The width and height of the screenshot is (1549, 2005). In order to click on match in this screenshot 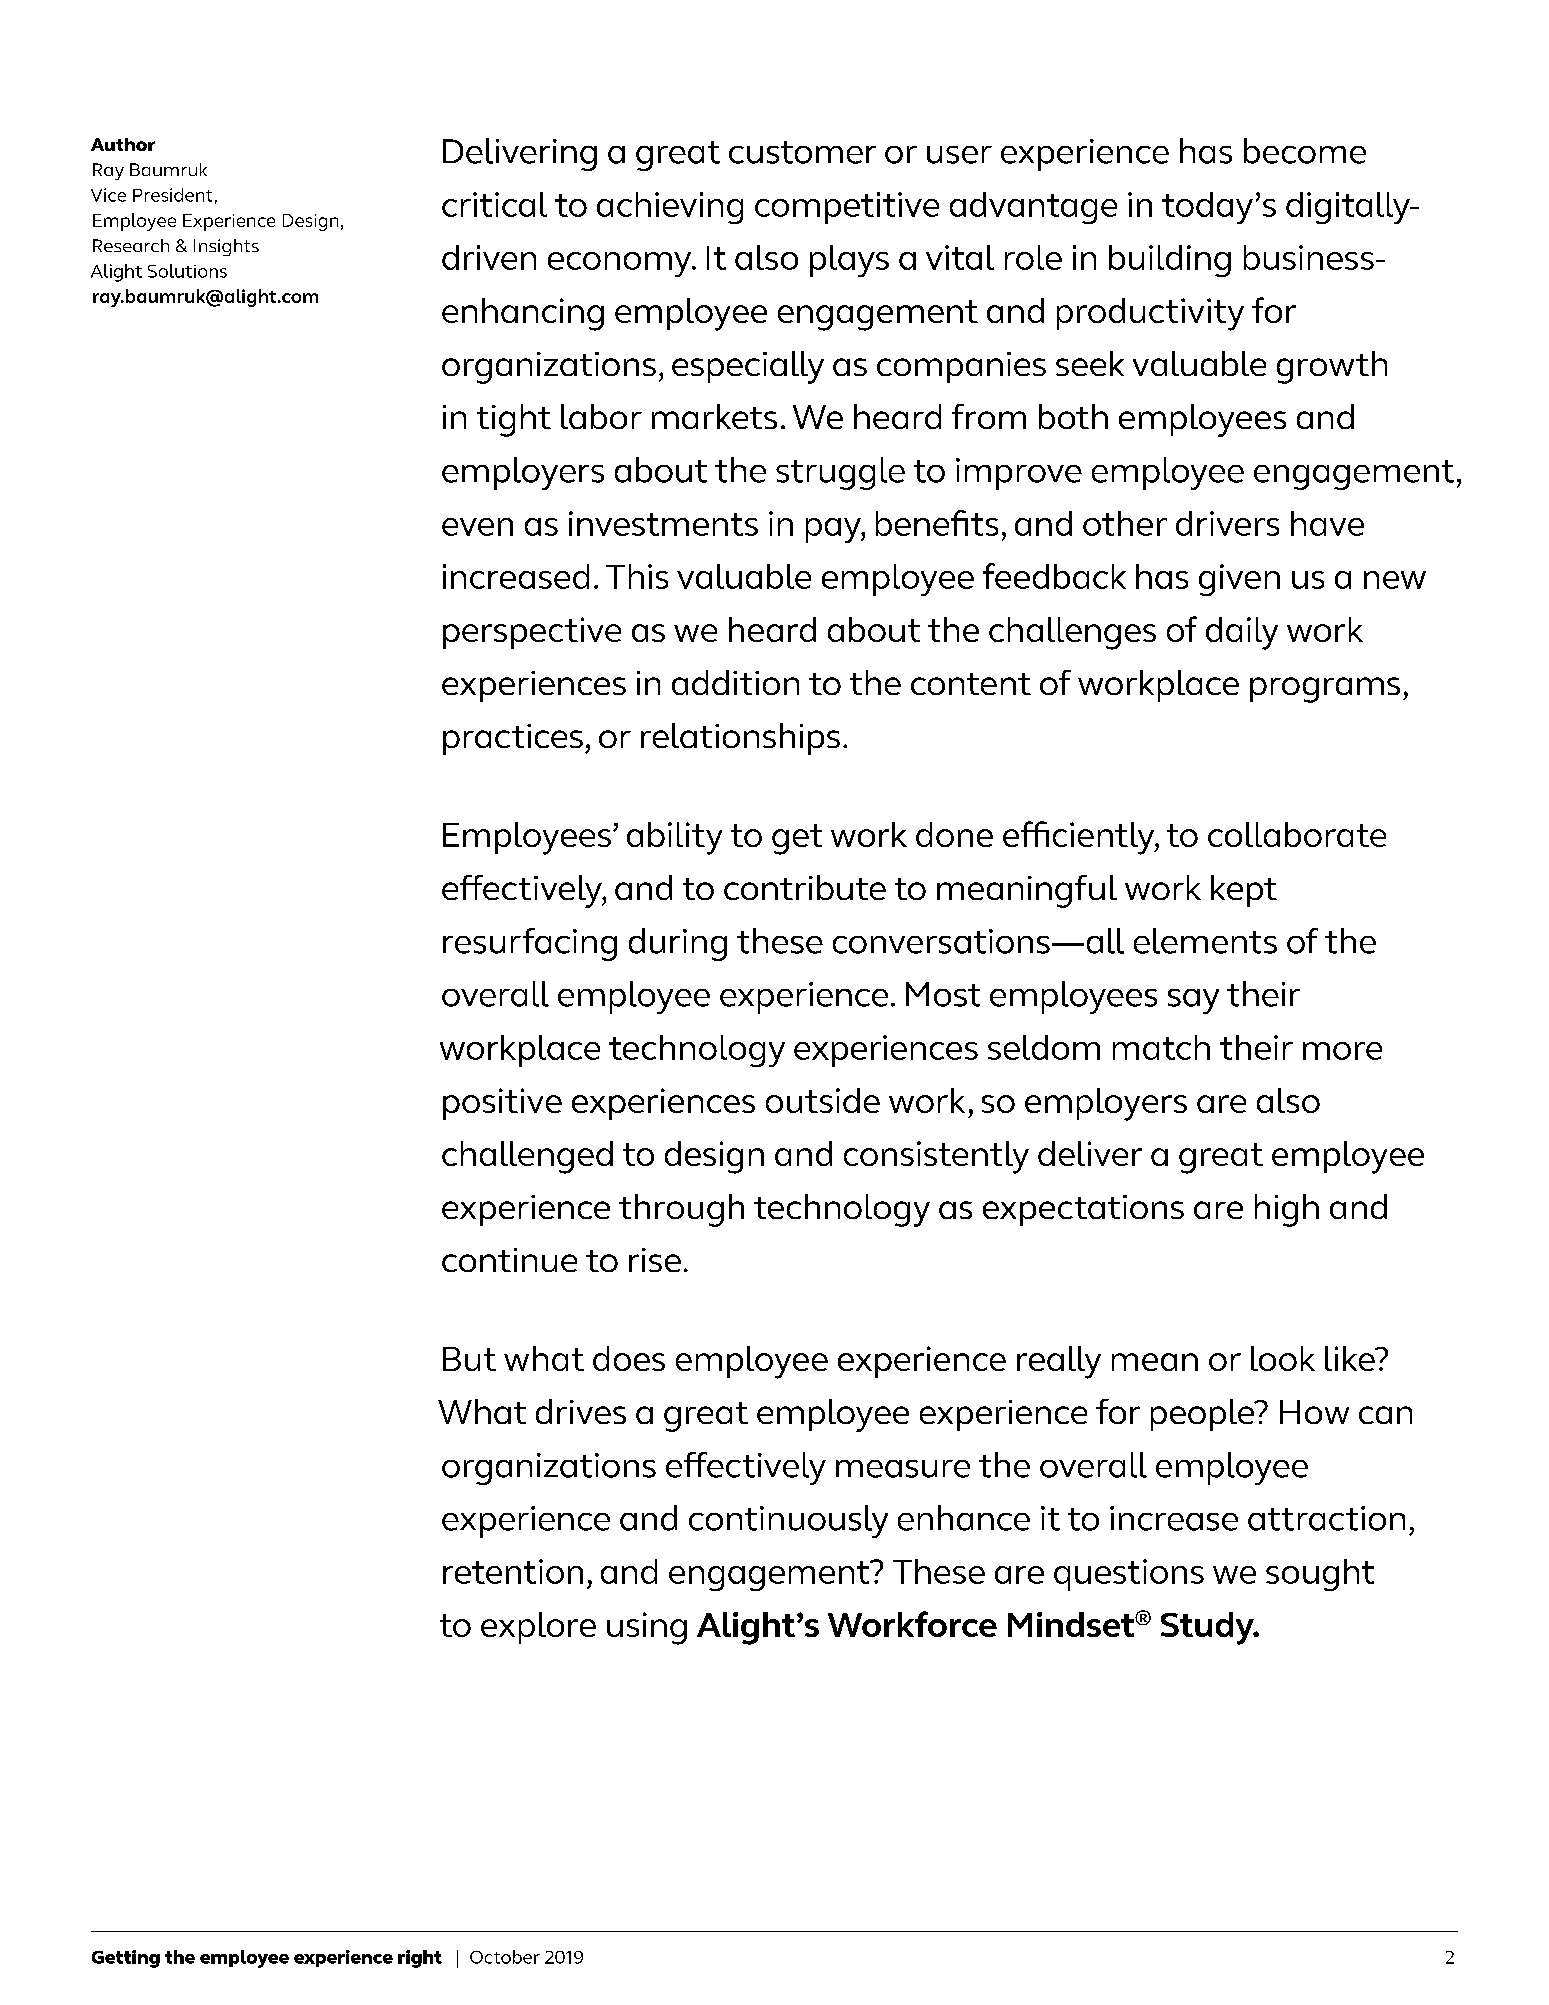, I will do `click(1161, 1047)`.
